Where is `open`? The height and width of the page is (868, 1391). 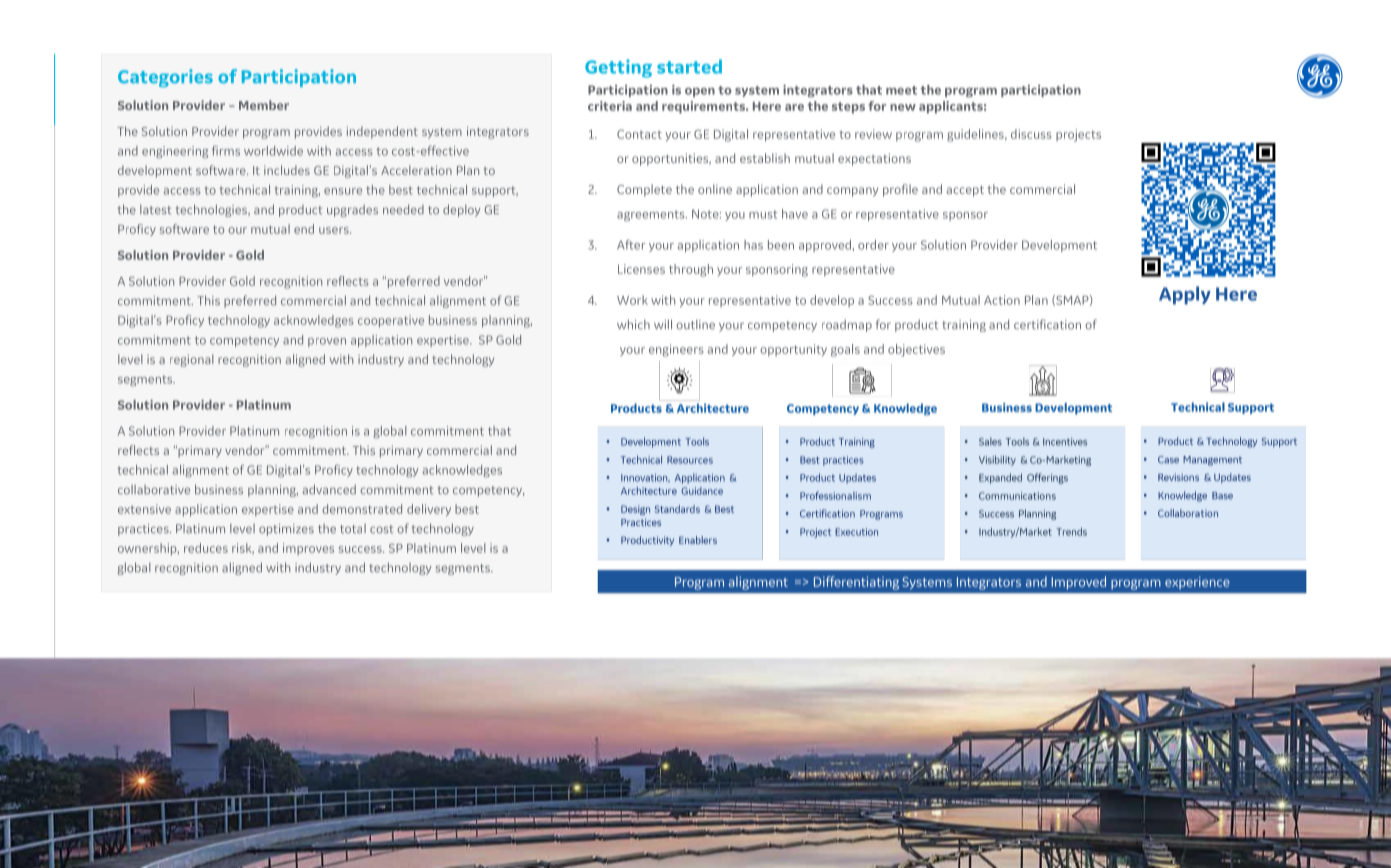 open is located at coordinates (700, 92).
